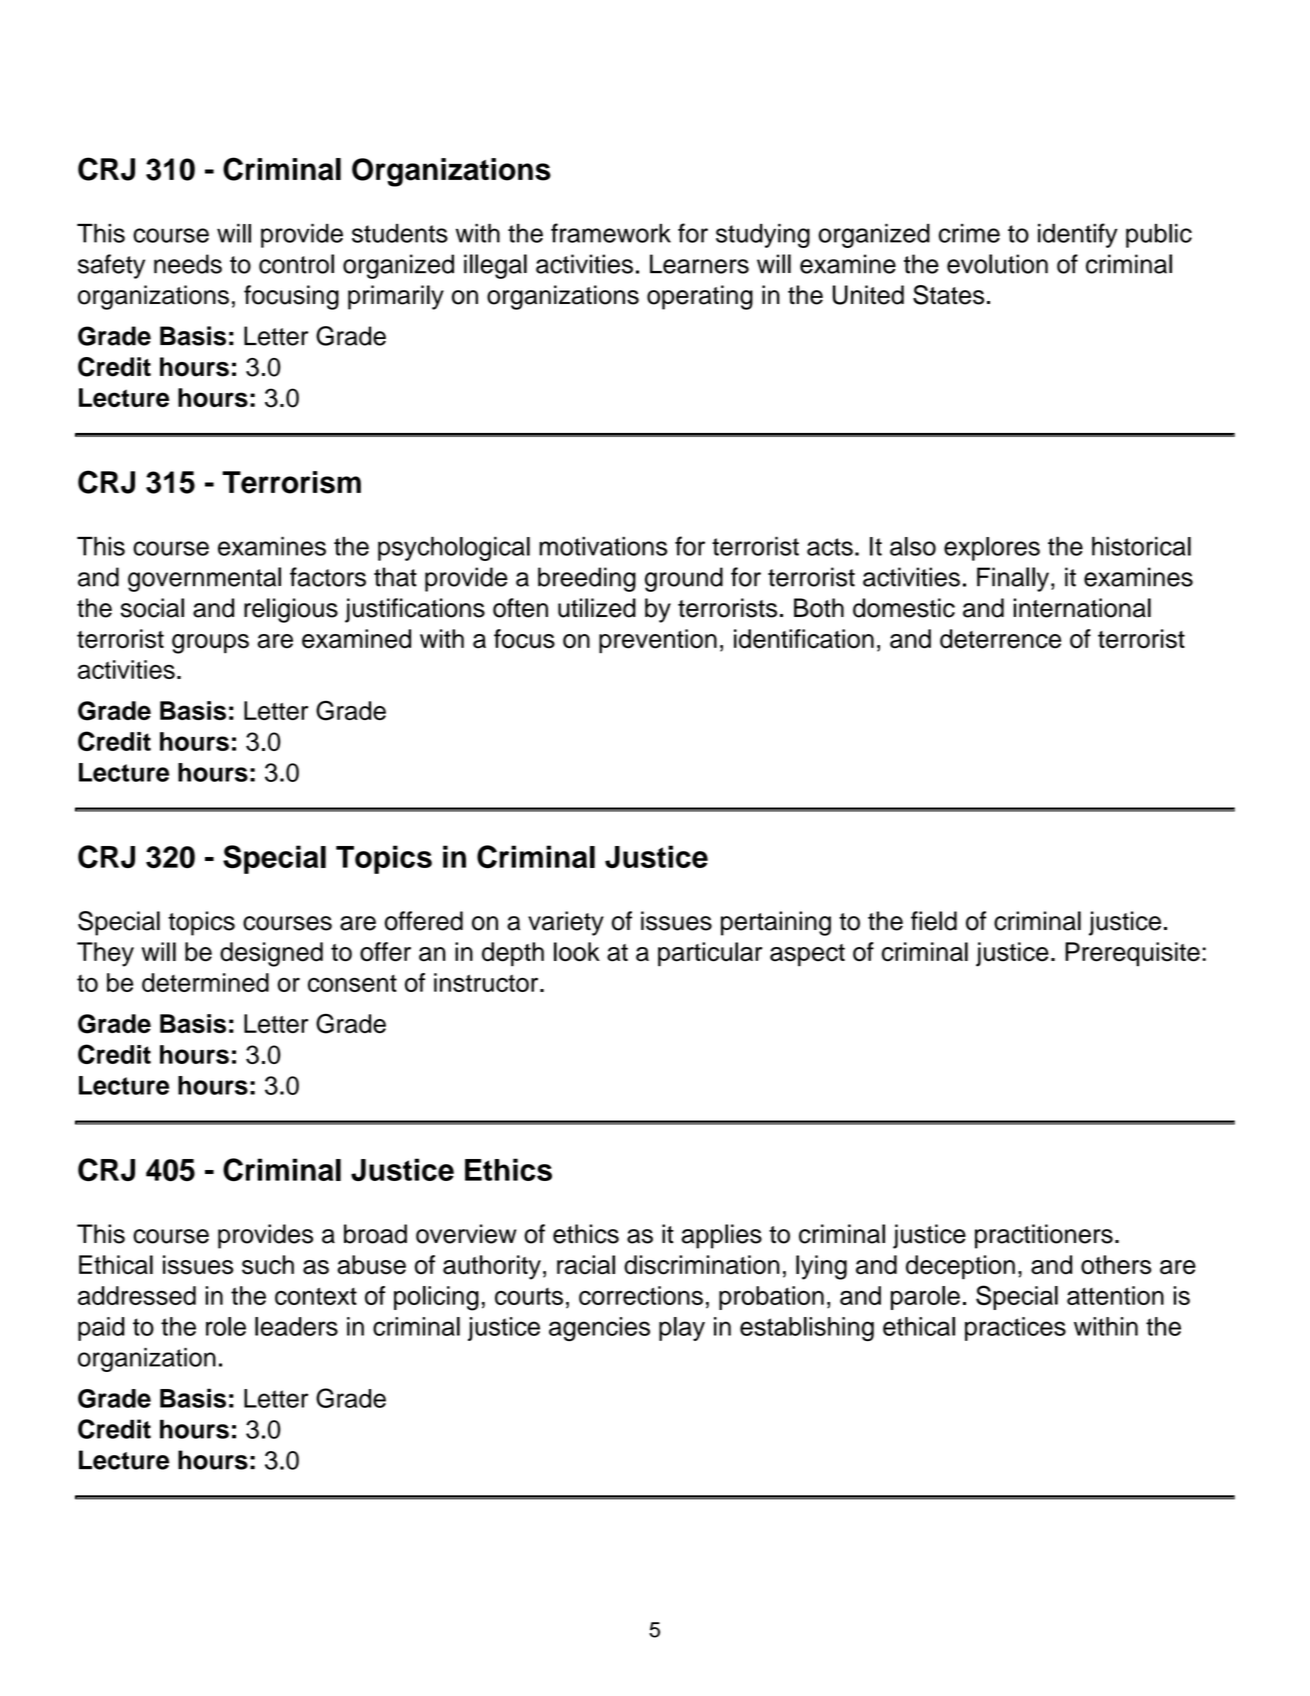 Image resolution: width=1310 pixels, height=1696 pixels. I want to click on Prerequisite, so click(1132, 954).
